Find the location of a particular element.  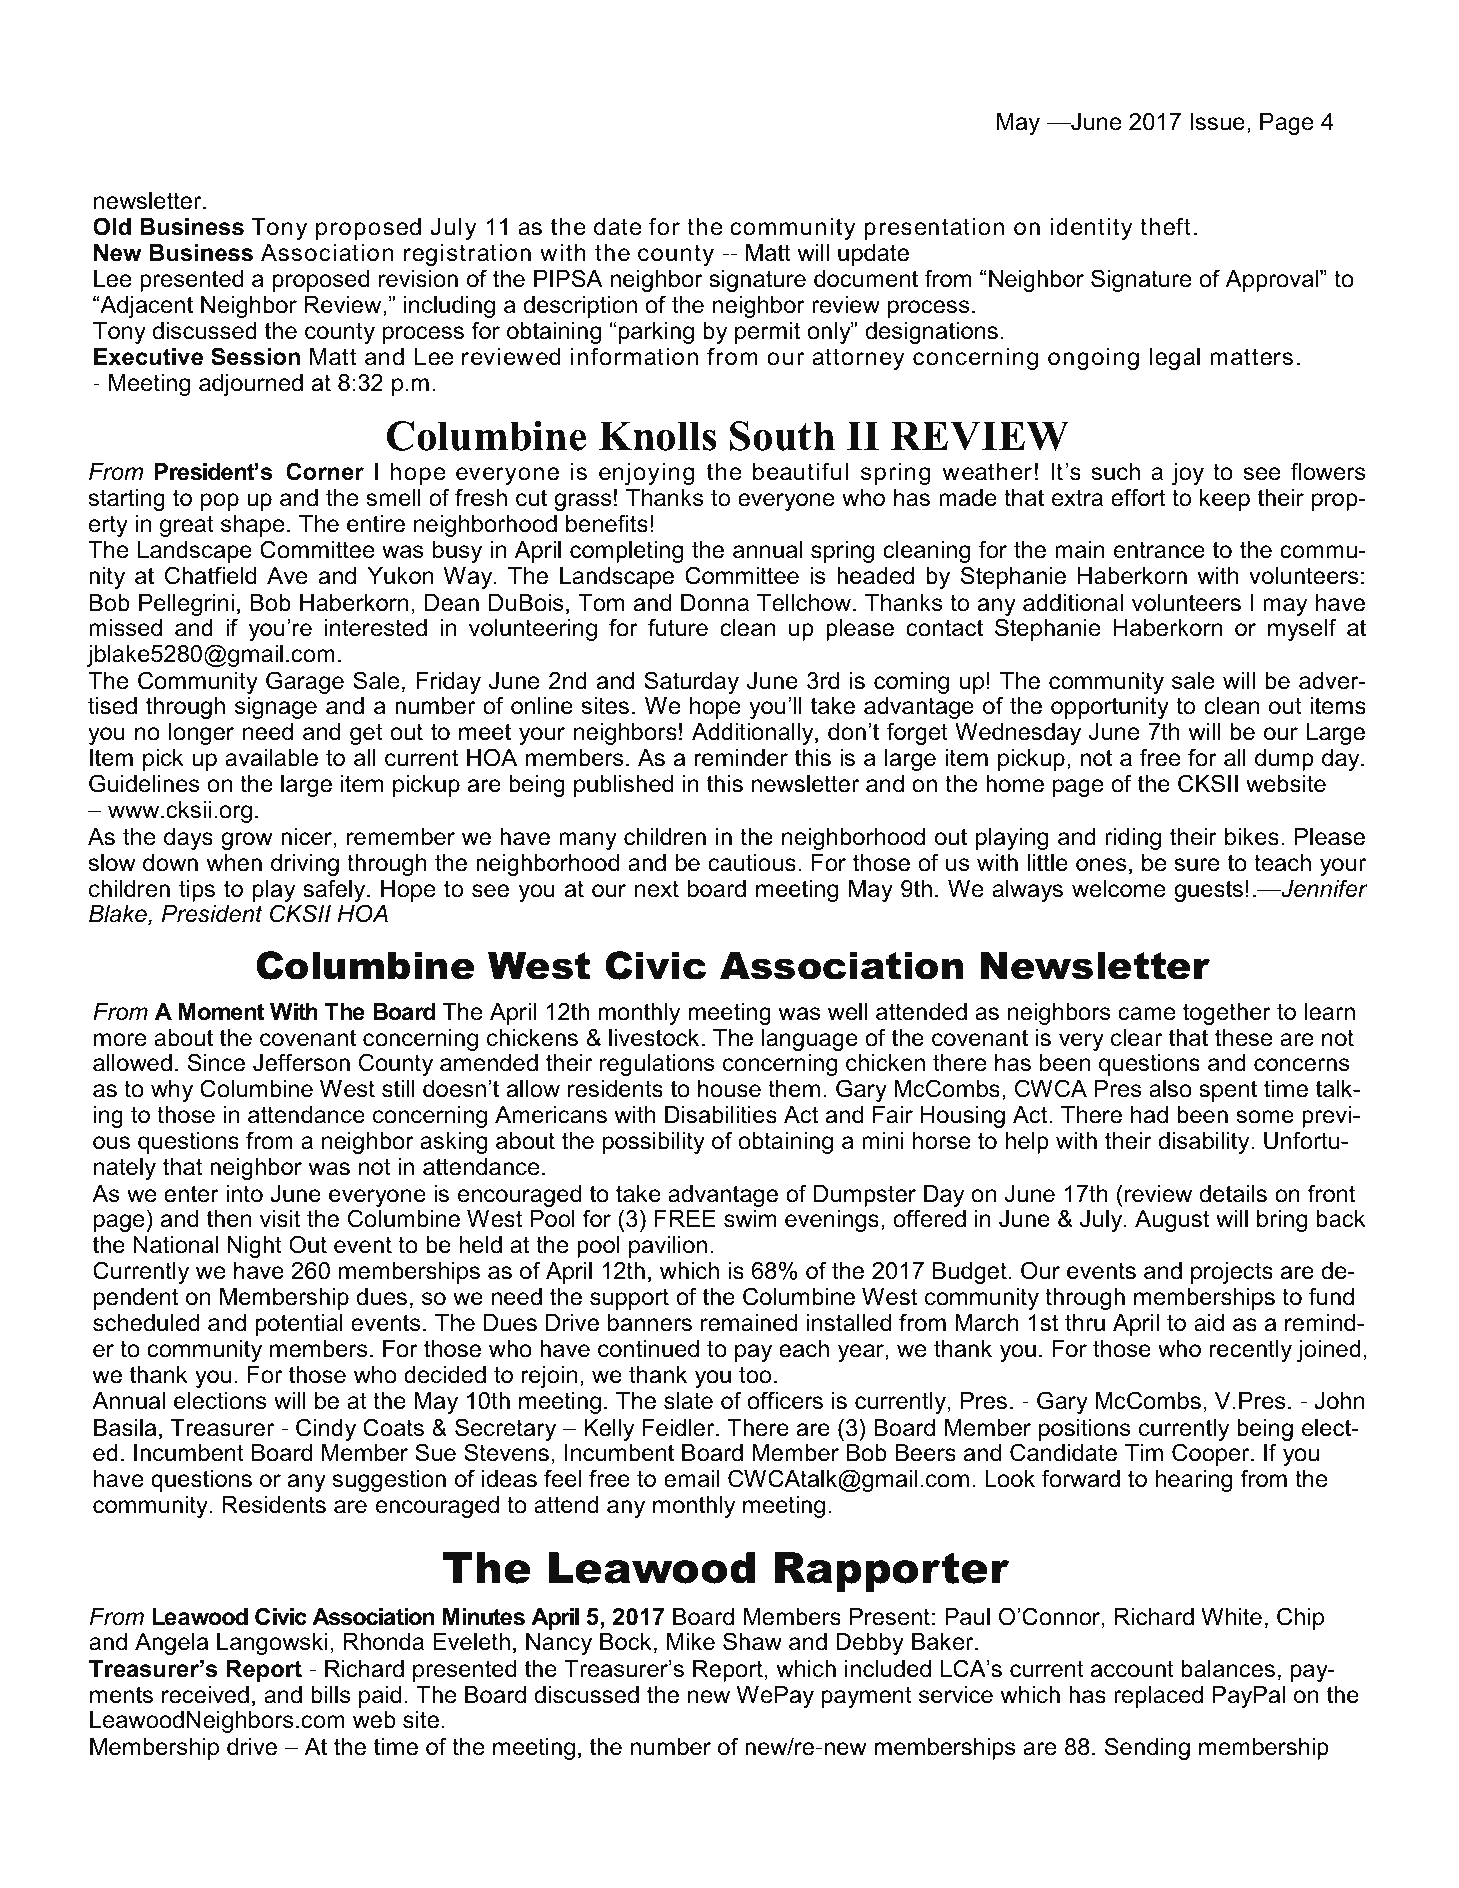

Shaw is located at coordinates (752, 1641).
